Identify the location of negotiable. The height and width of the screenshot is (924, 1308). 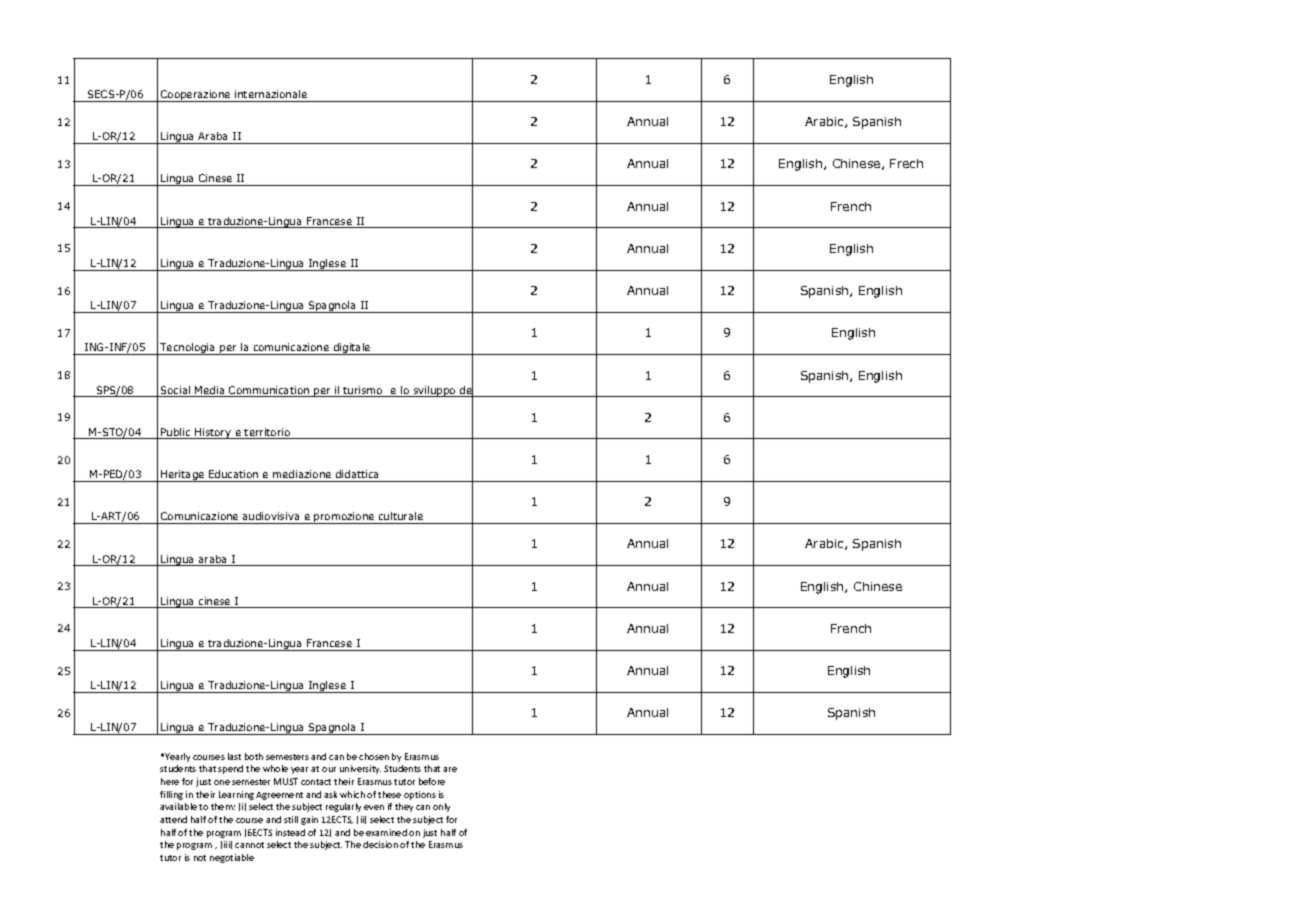
(232, 858).
